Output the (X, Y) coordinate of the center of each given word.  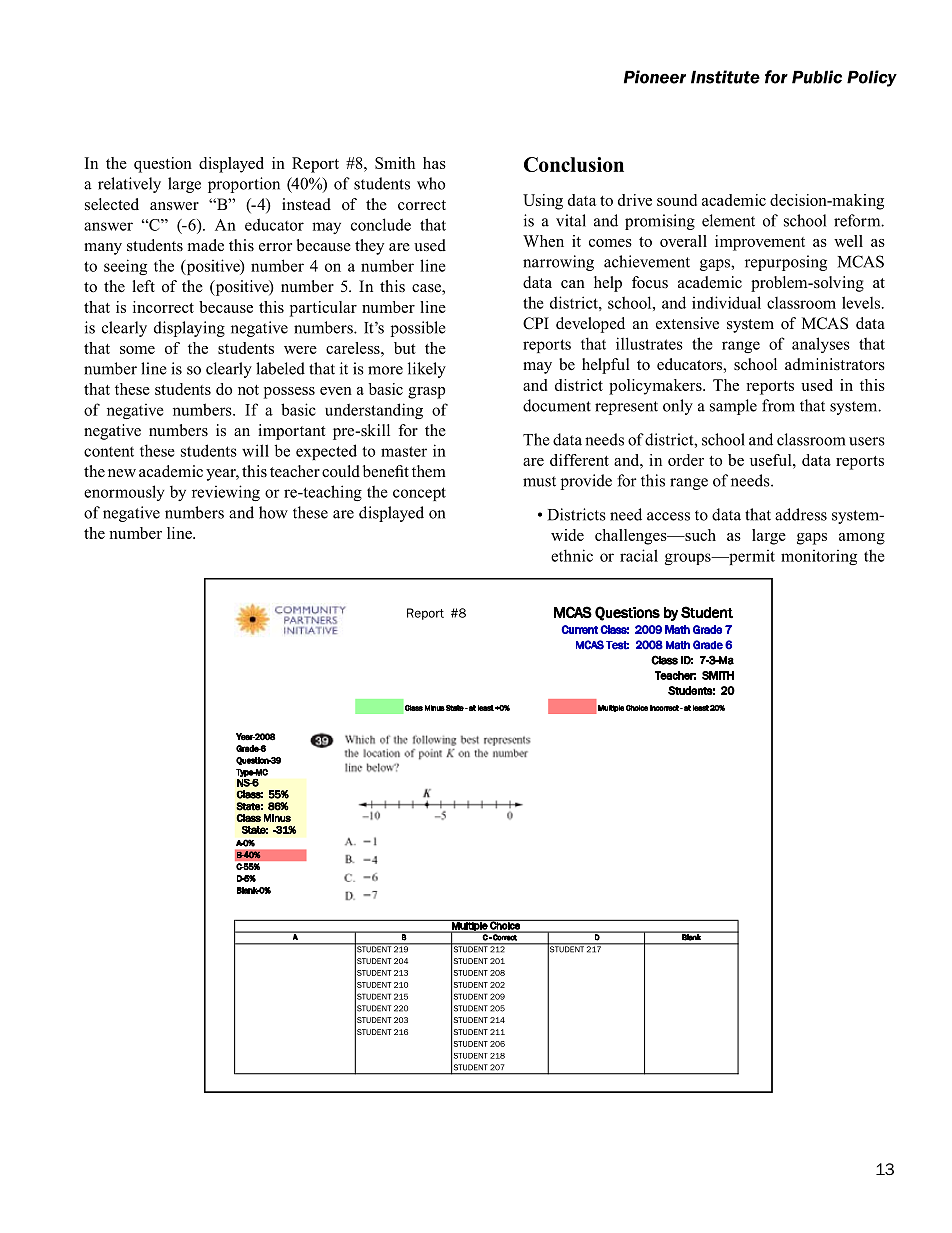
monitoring (819, 557)
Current (579, 629)
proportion (244, 185)
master (404, 451)
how (273, 512)
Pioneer (655, 77)
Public (817, 77)
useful (772, 460)
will (255, 450)
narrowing (558, 263)
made (206, 245)
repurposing (786, 263)
